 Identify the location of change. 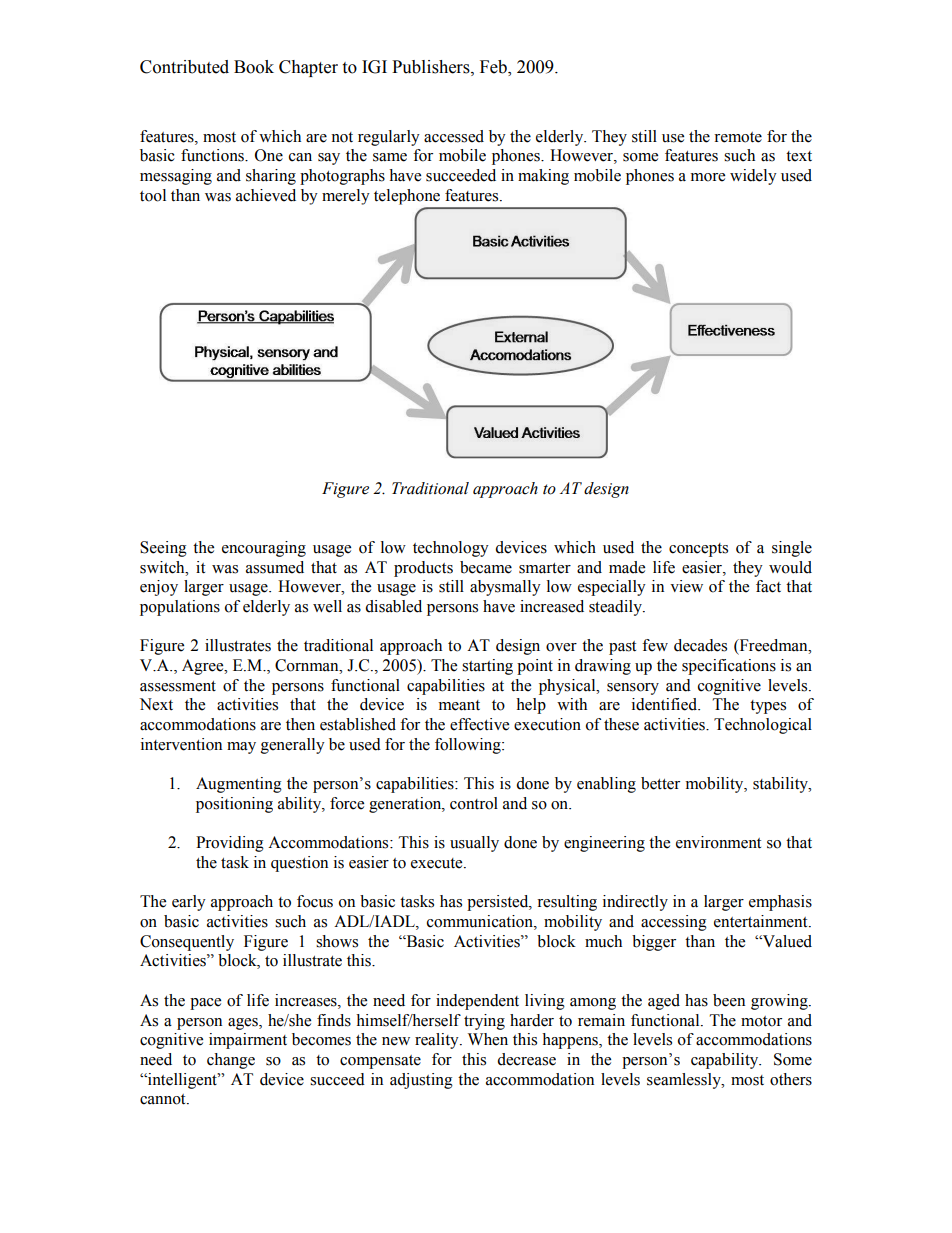
(231, 1061).
